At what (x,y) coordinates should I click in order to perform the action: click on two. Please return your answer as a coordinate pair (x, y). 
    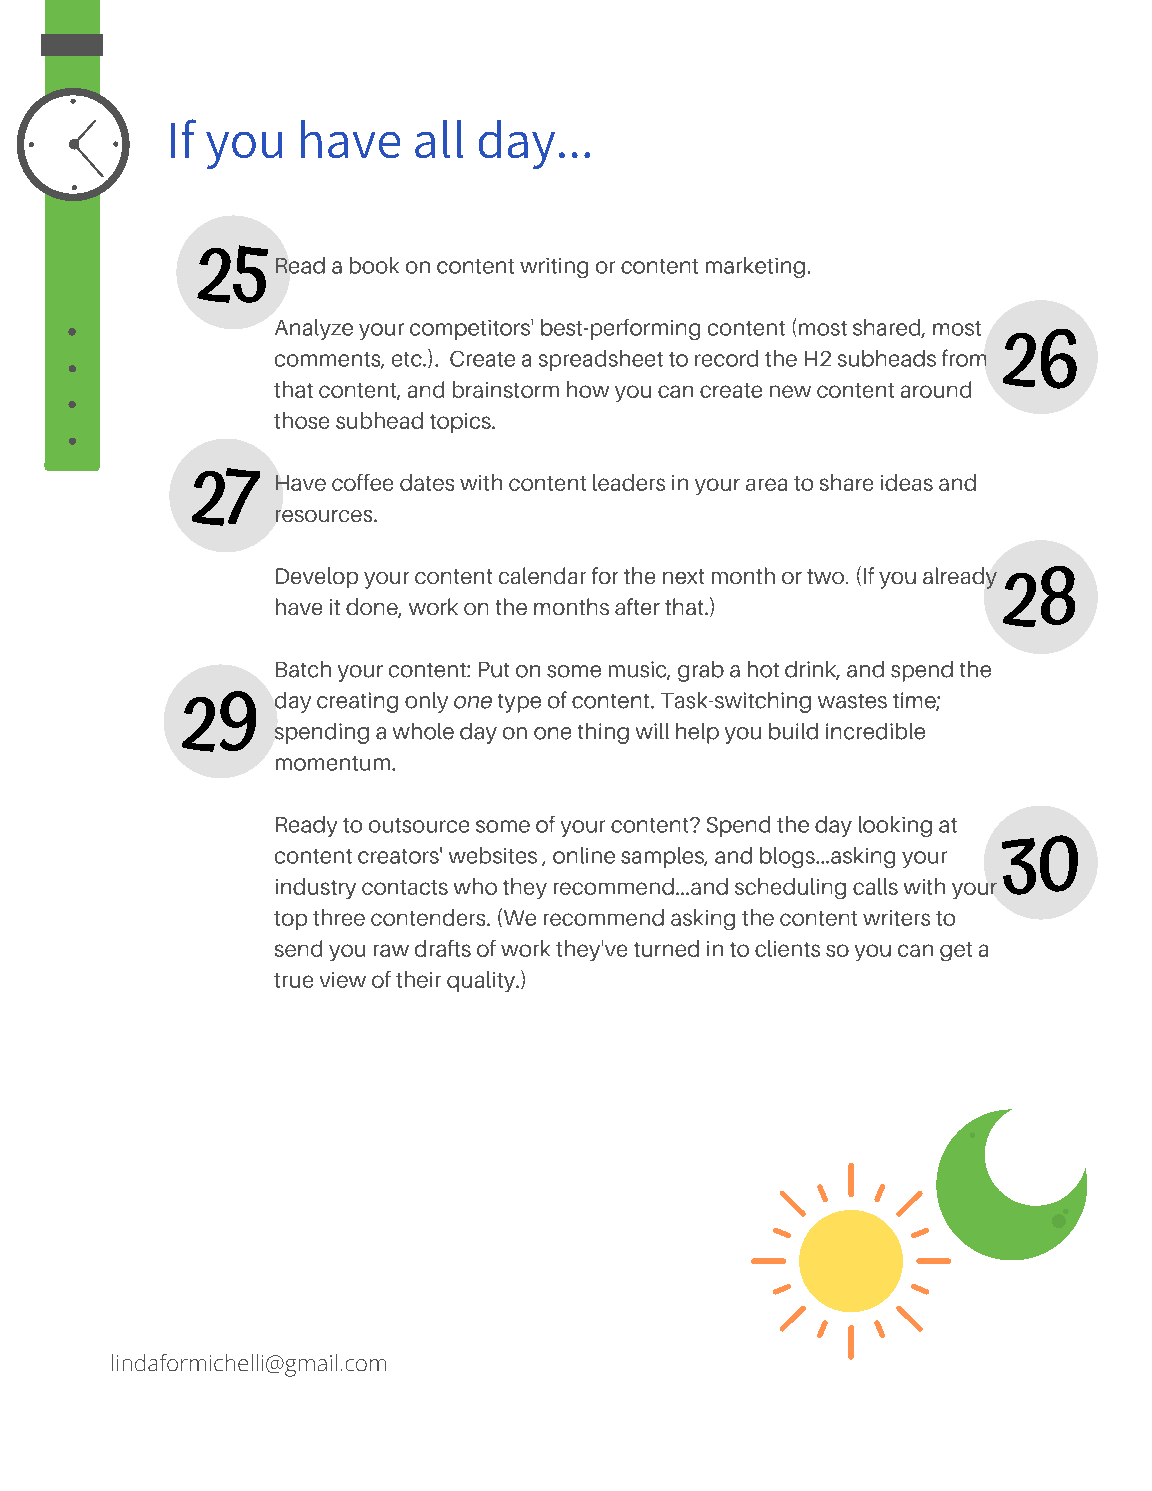
    Looking at the image, I should click on (827, 576).
